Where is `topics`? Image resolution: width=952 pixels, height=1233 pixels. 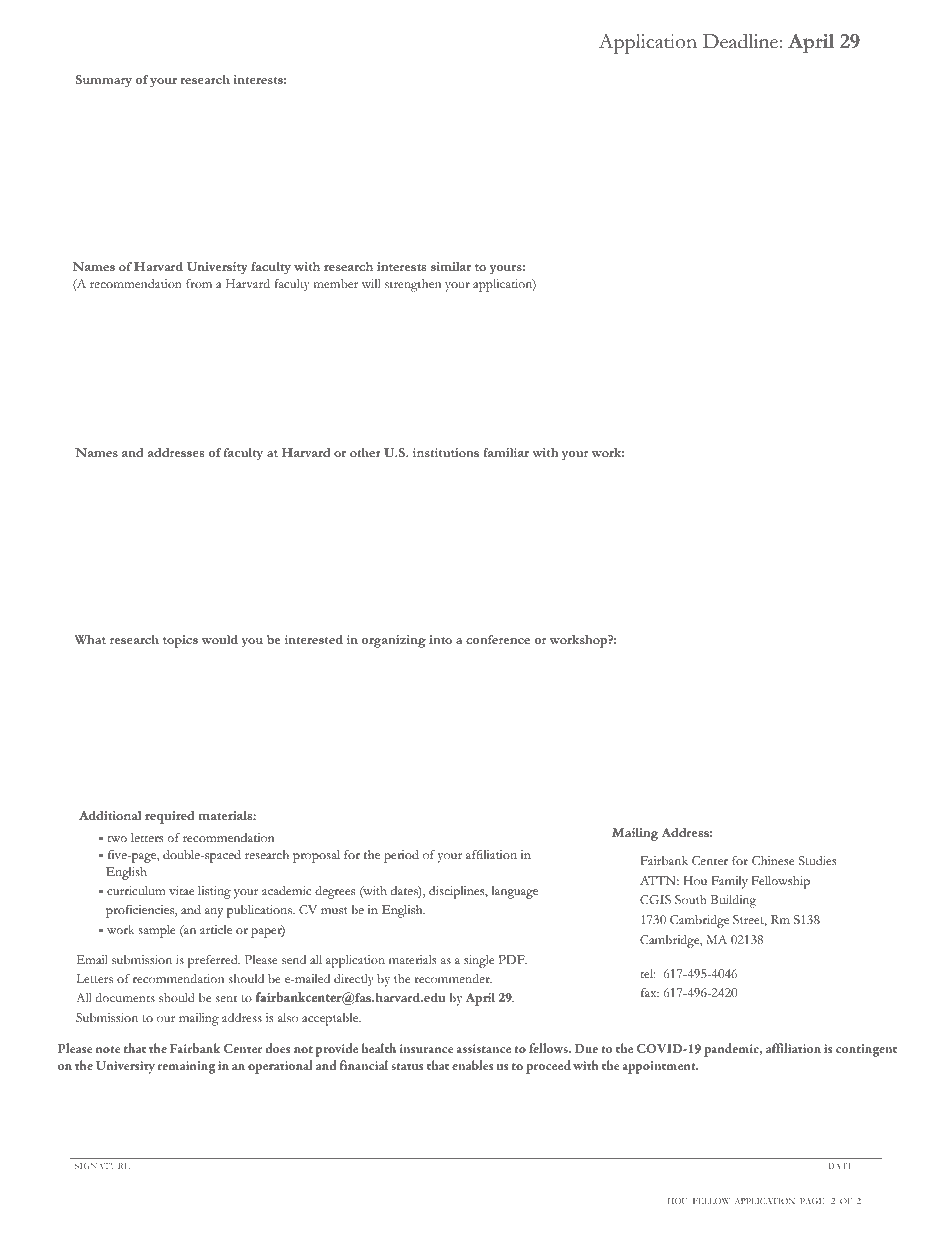
topics is located at coordinates (180, 641).
